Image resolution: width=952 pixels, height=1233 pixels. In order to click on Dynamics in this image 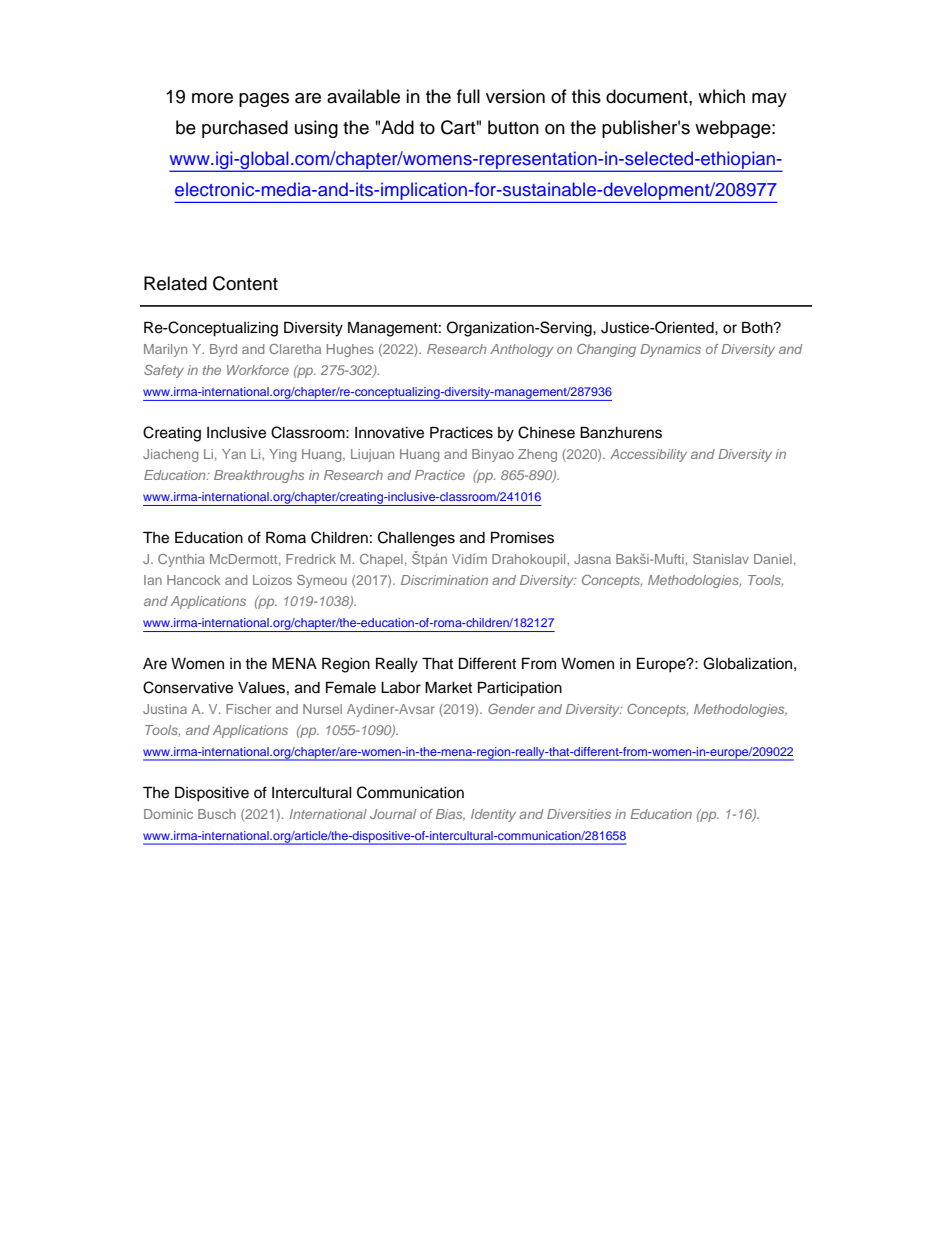, I will do `click(670, 350)`.
